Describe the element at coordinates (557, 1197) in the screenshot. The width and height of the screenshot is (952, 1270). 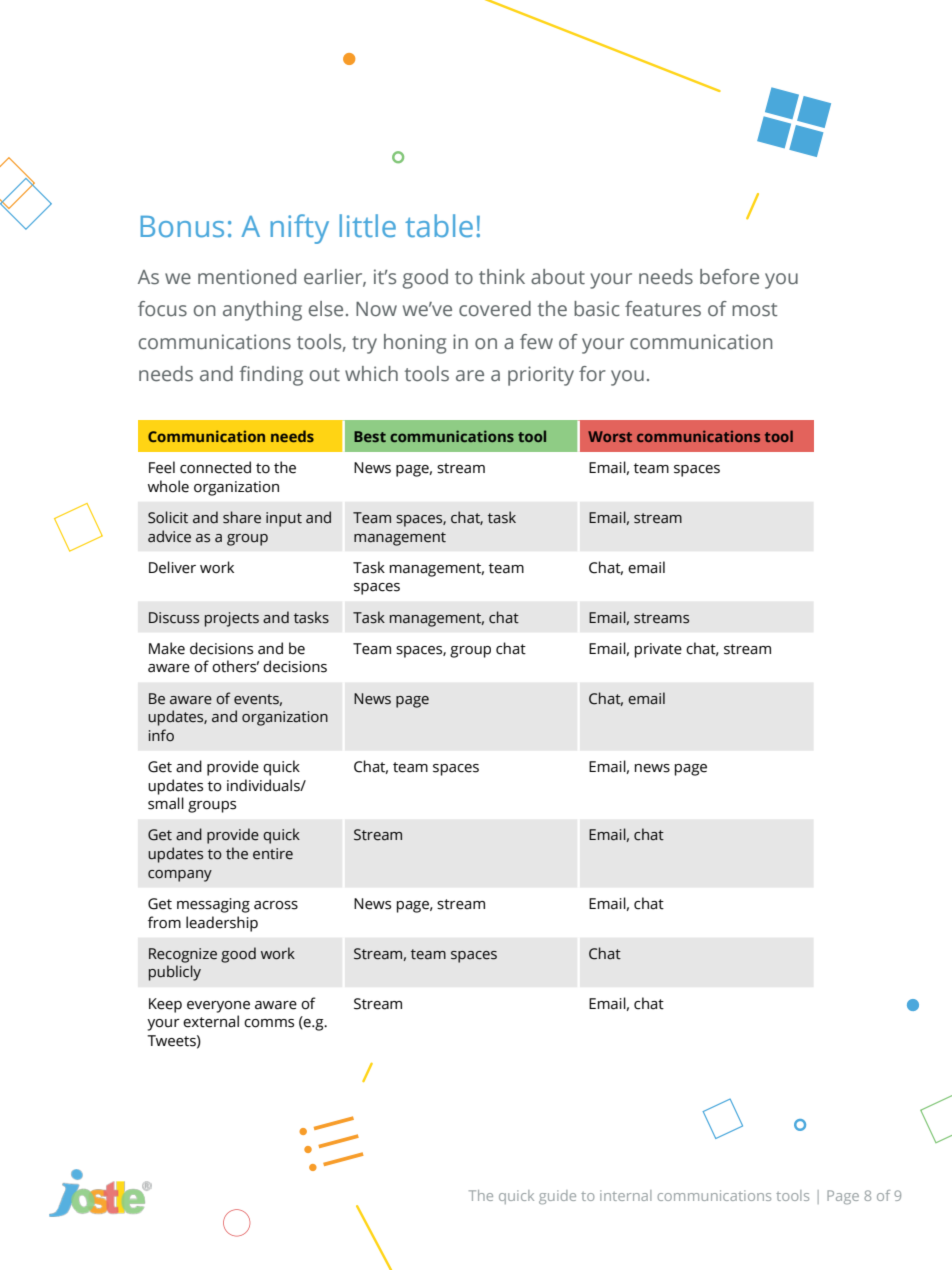
I see `guide` at that location.
